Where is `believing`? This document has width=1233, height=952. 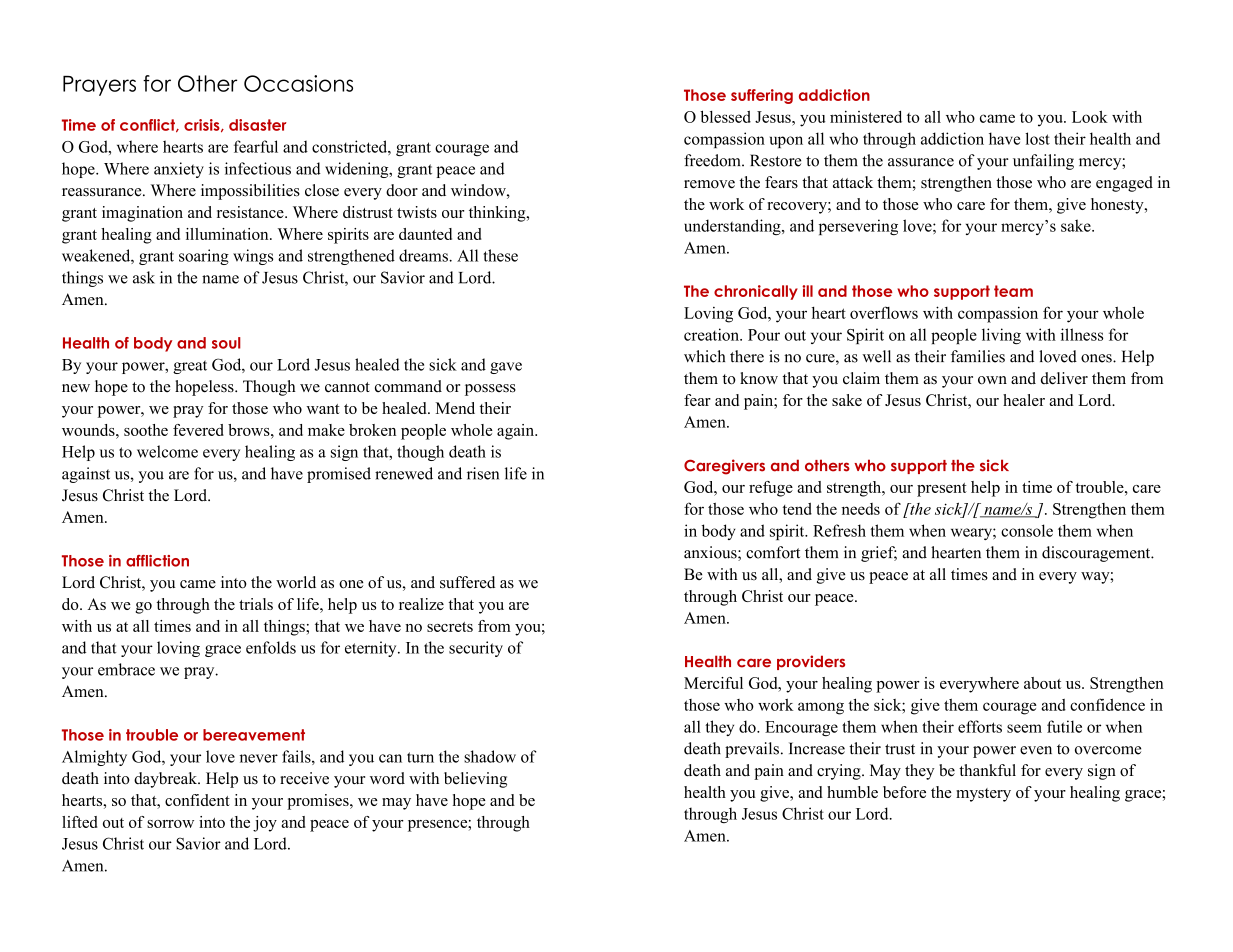
believing is located at coordinates (475, 780).
